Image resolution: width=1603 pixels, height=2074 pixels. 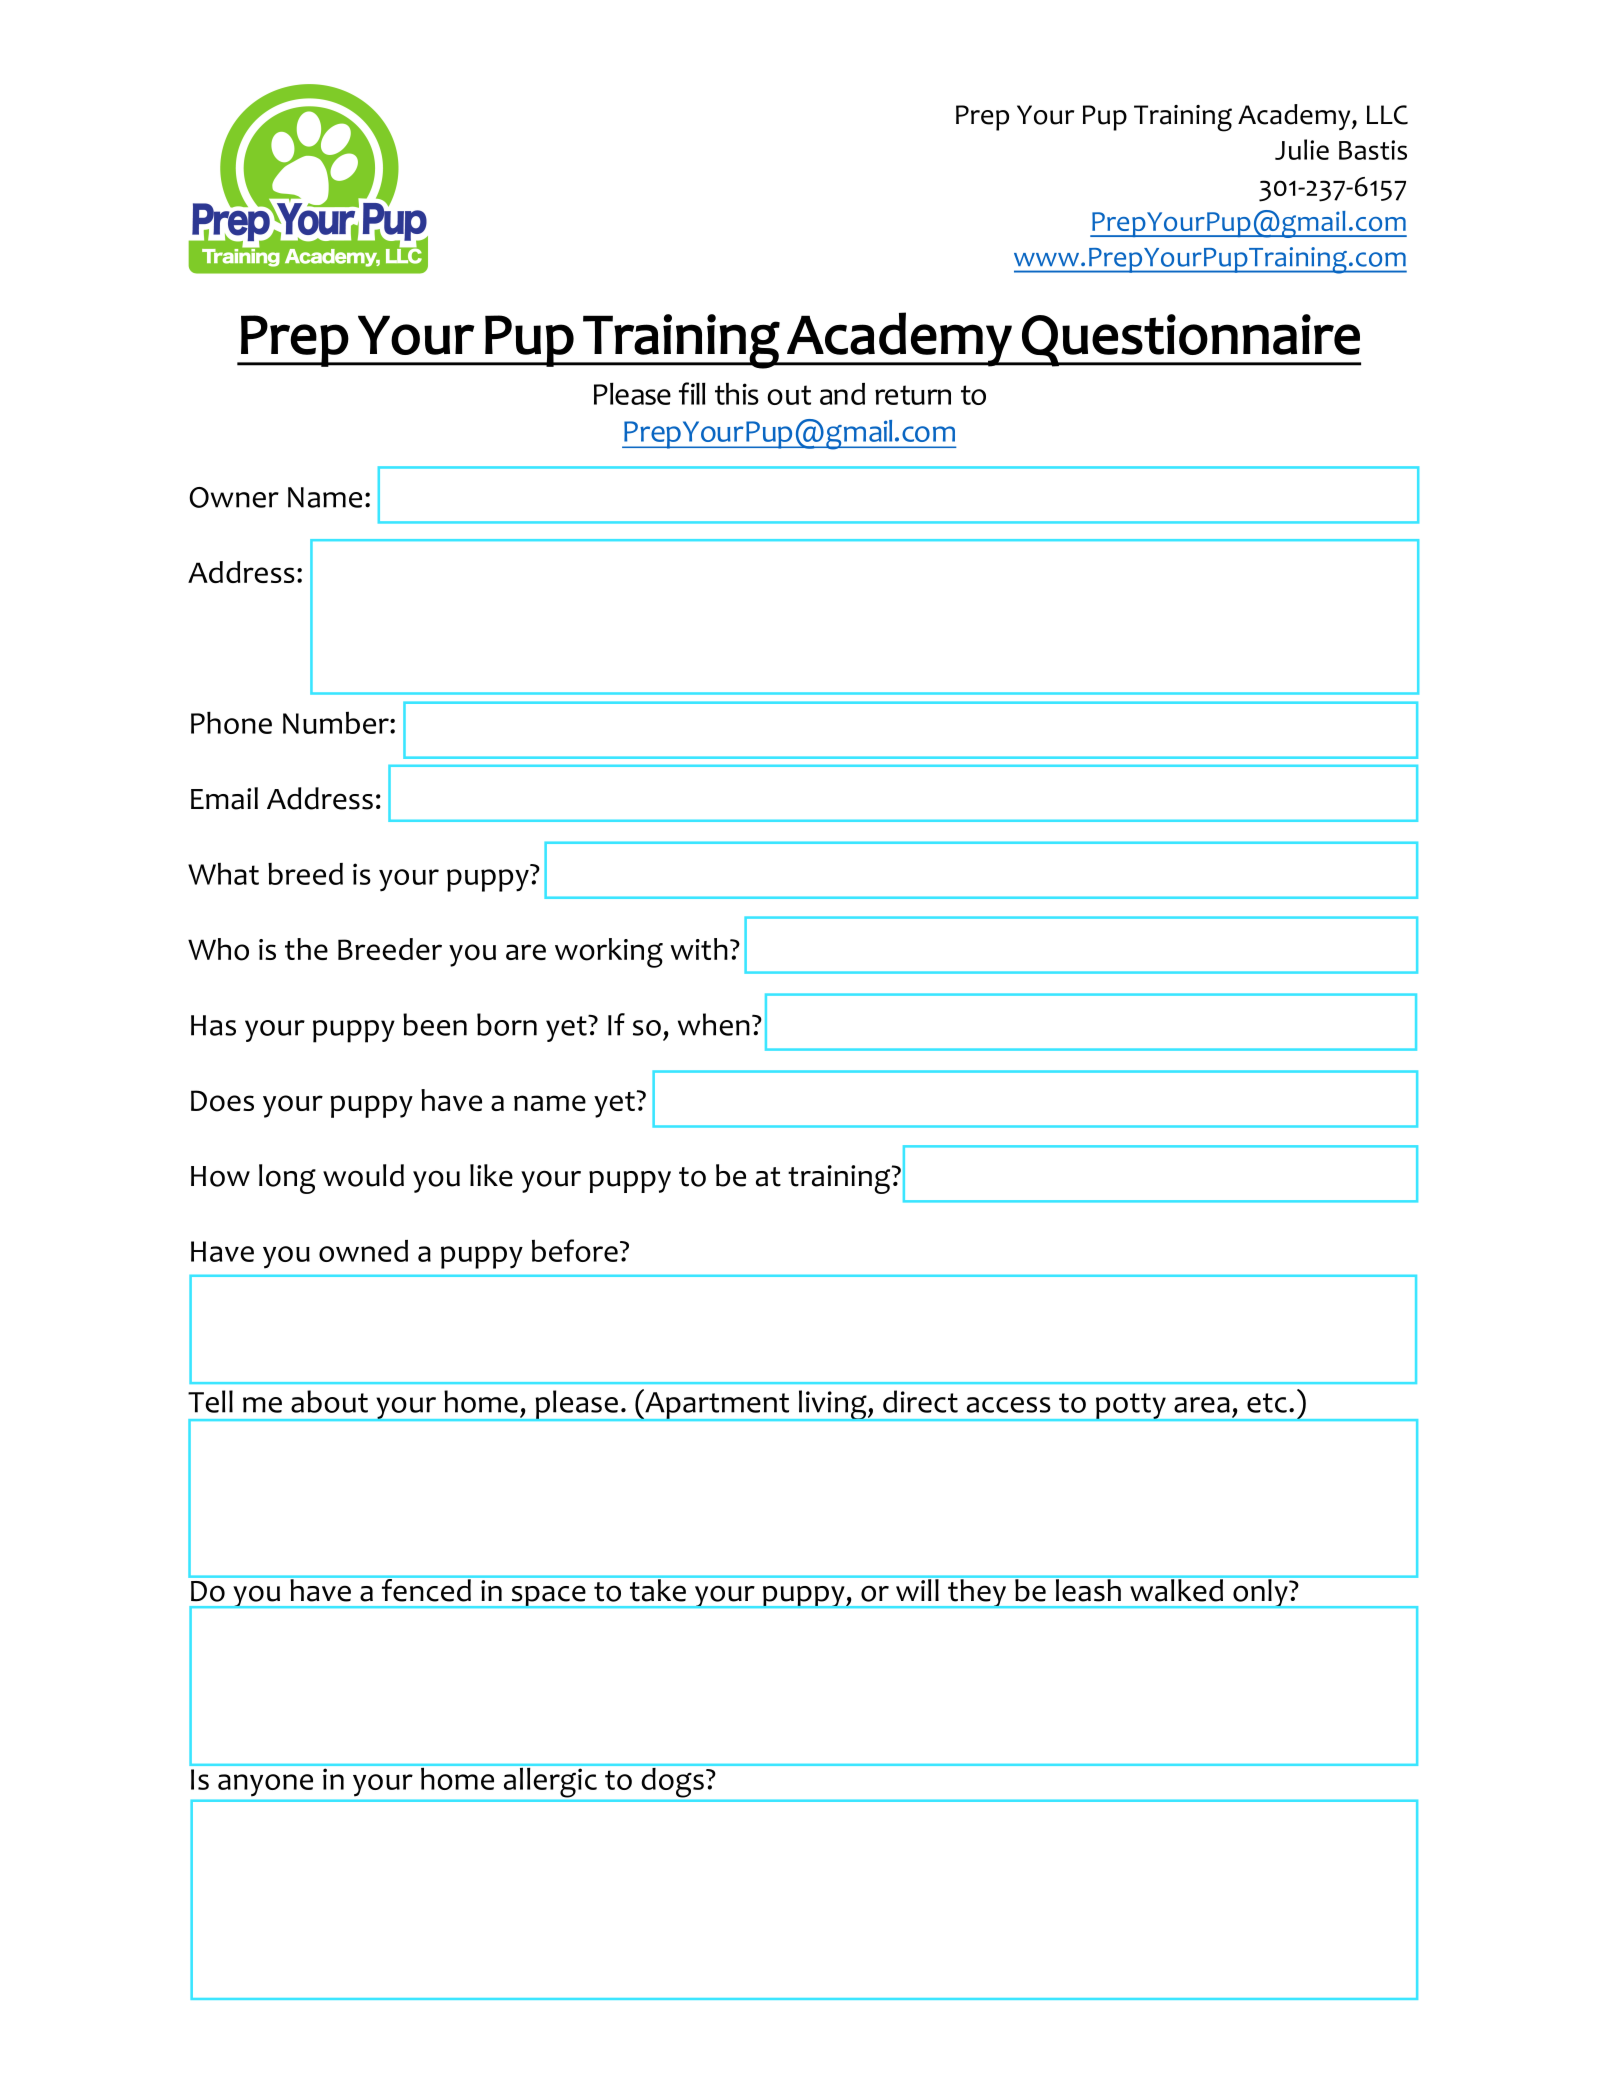 I want to click on Questionnaire, so click(x=1190, y=340).
